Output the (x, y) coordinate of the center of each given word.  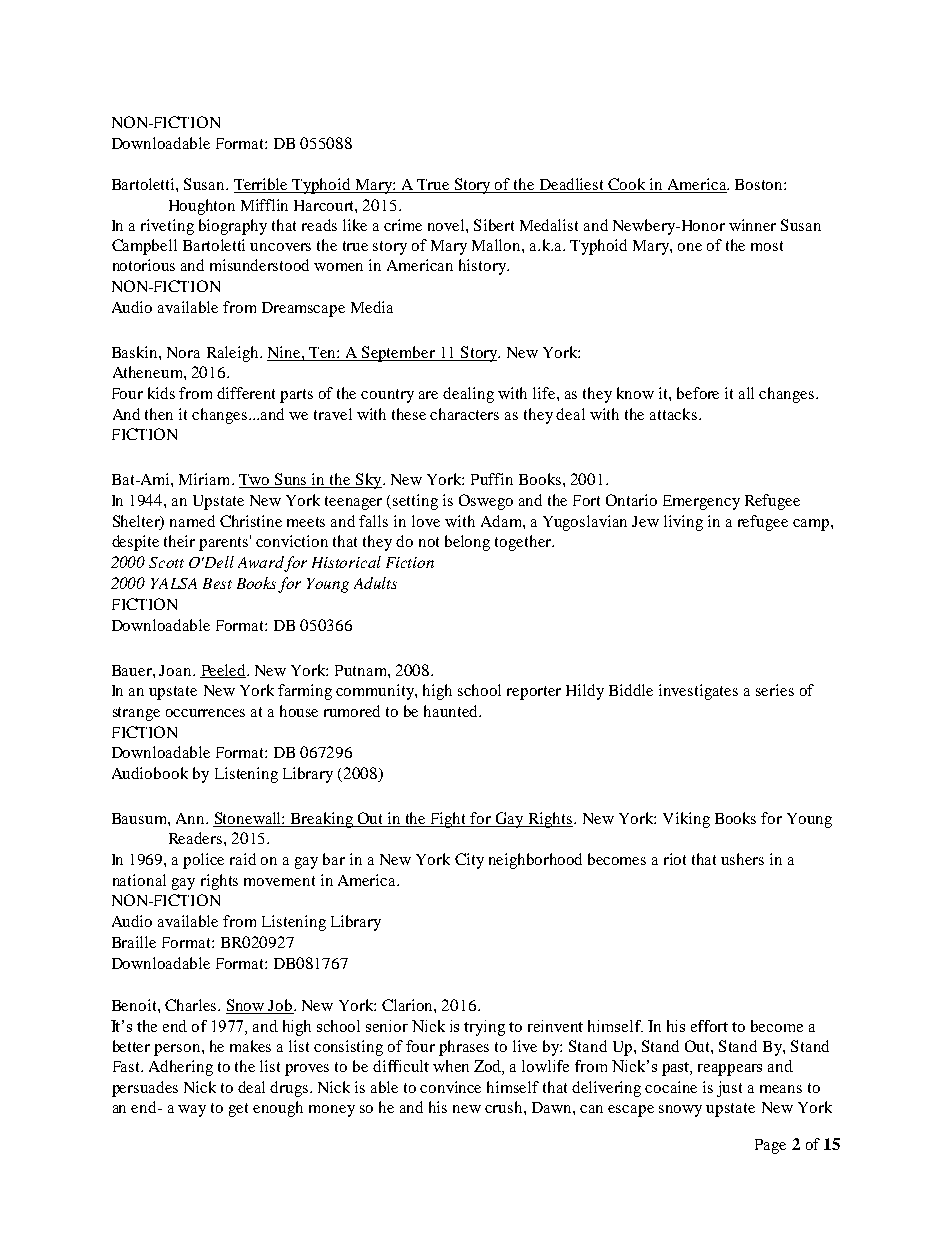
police (203, 861)
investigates (698, 692)
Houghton (202, 207)
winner (752, 225)
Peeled (224, 671)
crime (403, 225)
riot (675, 859)
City (469, 861)
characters (464, 414)
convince (450, 1087)
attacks (673, 414)
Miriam (206, 479)
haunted (452, 711)
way (192, 1111)
